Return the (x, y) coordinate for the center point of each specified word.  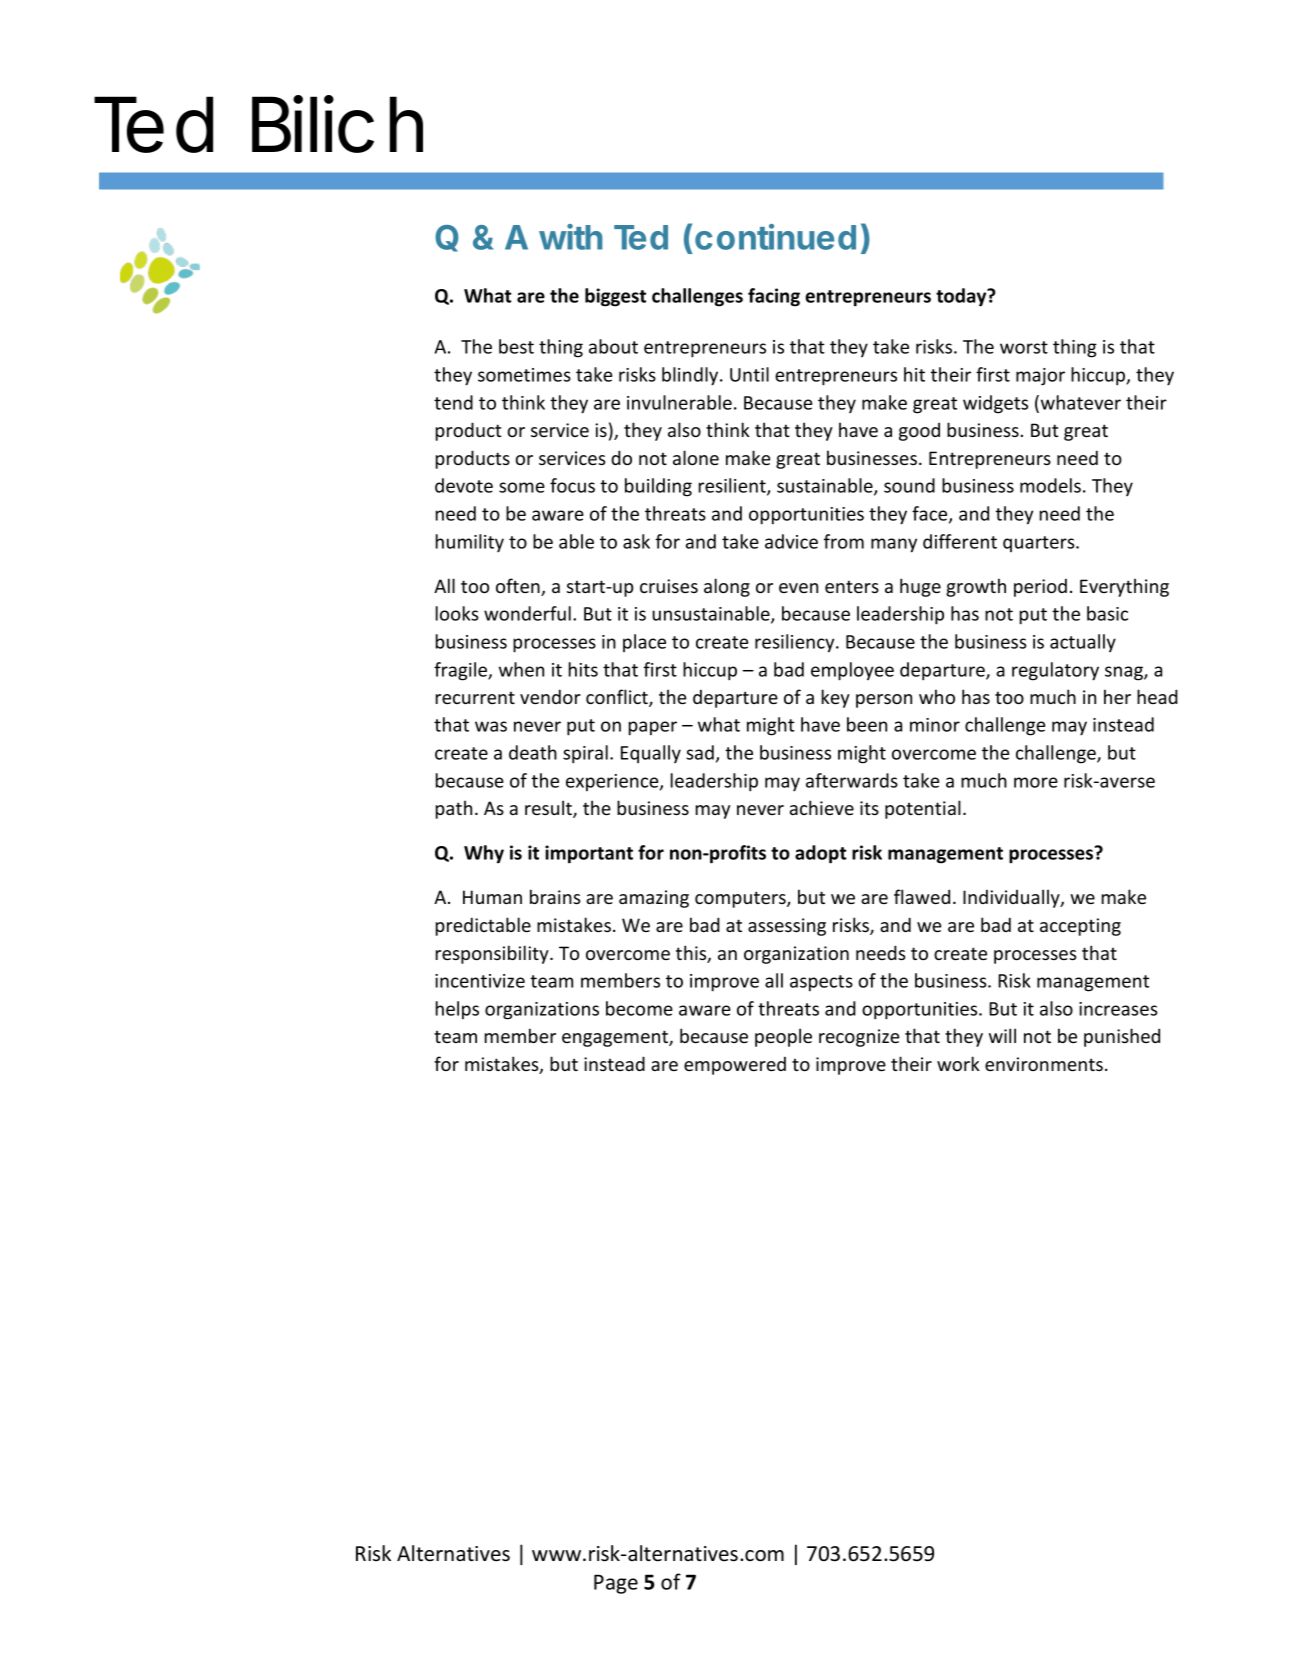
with (571, 237)
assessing (787, 927)
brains (555, 896)
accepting (1080, 927)
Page (616, 1584)
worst (1024, 347)
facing (774, 297)
